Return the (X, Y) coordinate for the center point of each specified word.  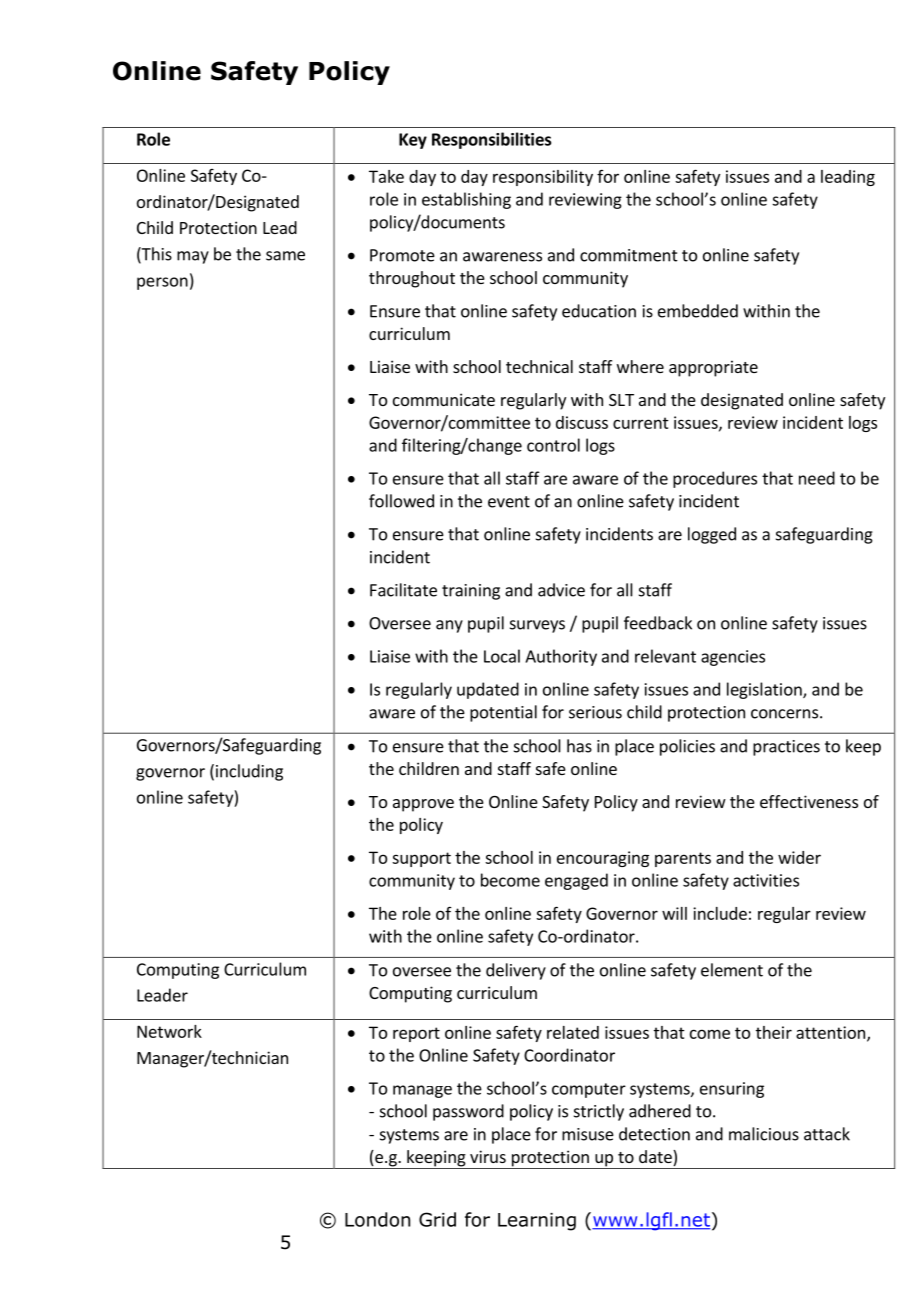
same (285, 256)
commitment (629, 255)
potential (503, 713)
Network (169, 1031)
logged (712, 535)
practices (786, 748)
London (377, 1219)
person (162, 283)
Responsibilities (491, 140)
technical (539, 366)
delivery (516, 971)
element (732, 970)
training (471, 592)
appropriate (713, 368)
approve (423, 805)
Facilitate (403, 590)
